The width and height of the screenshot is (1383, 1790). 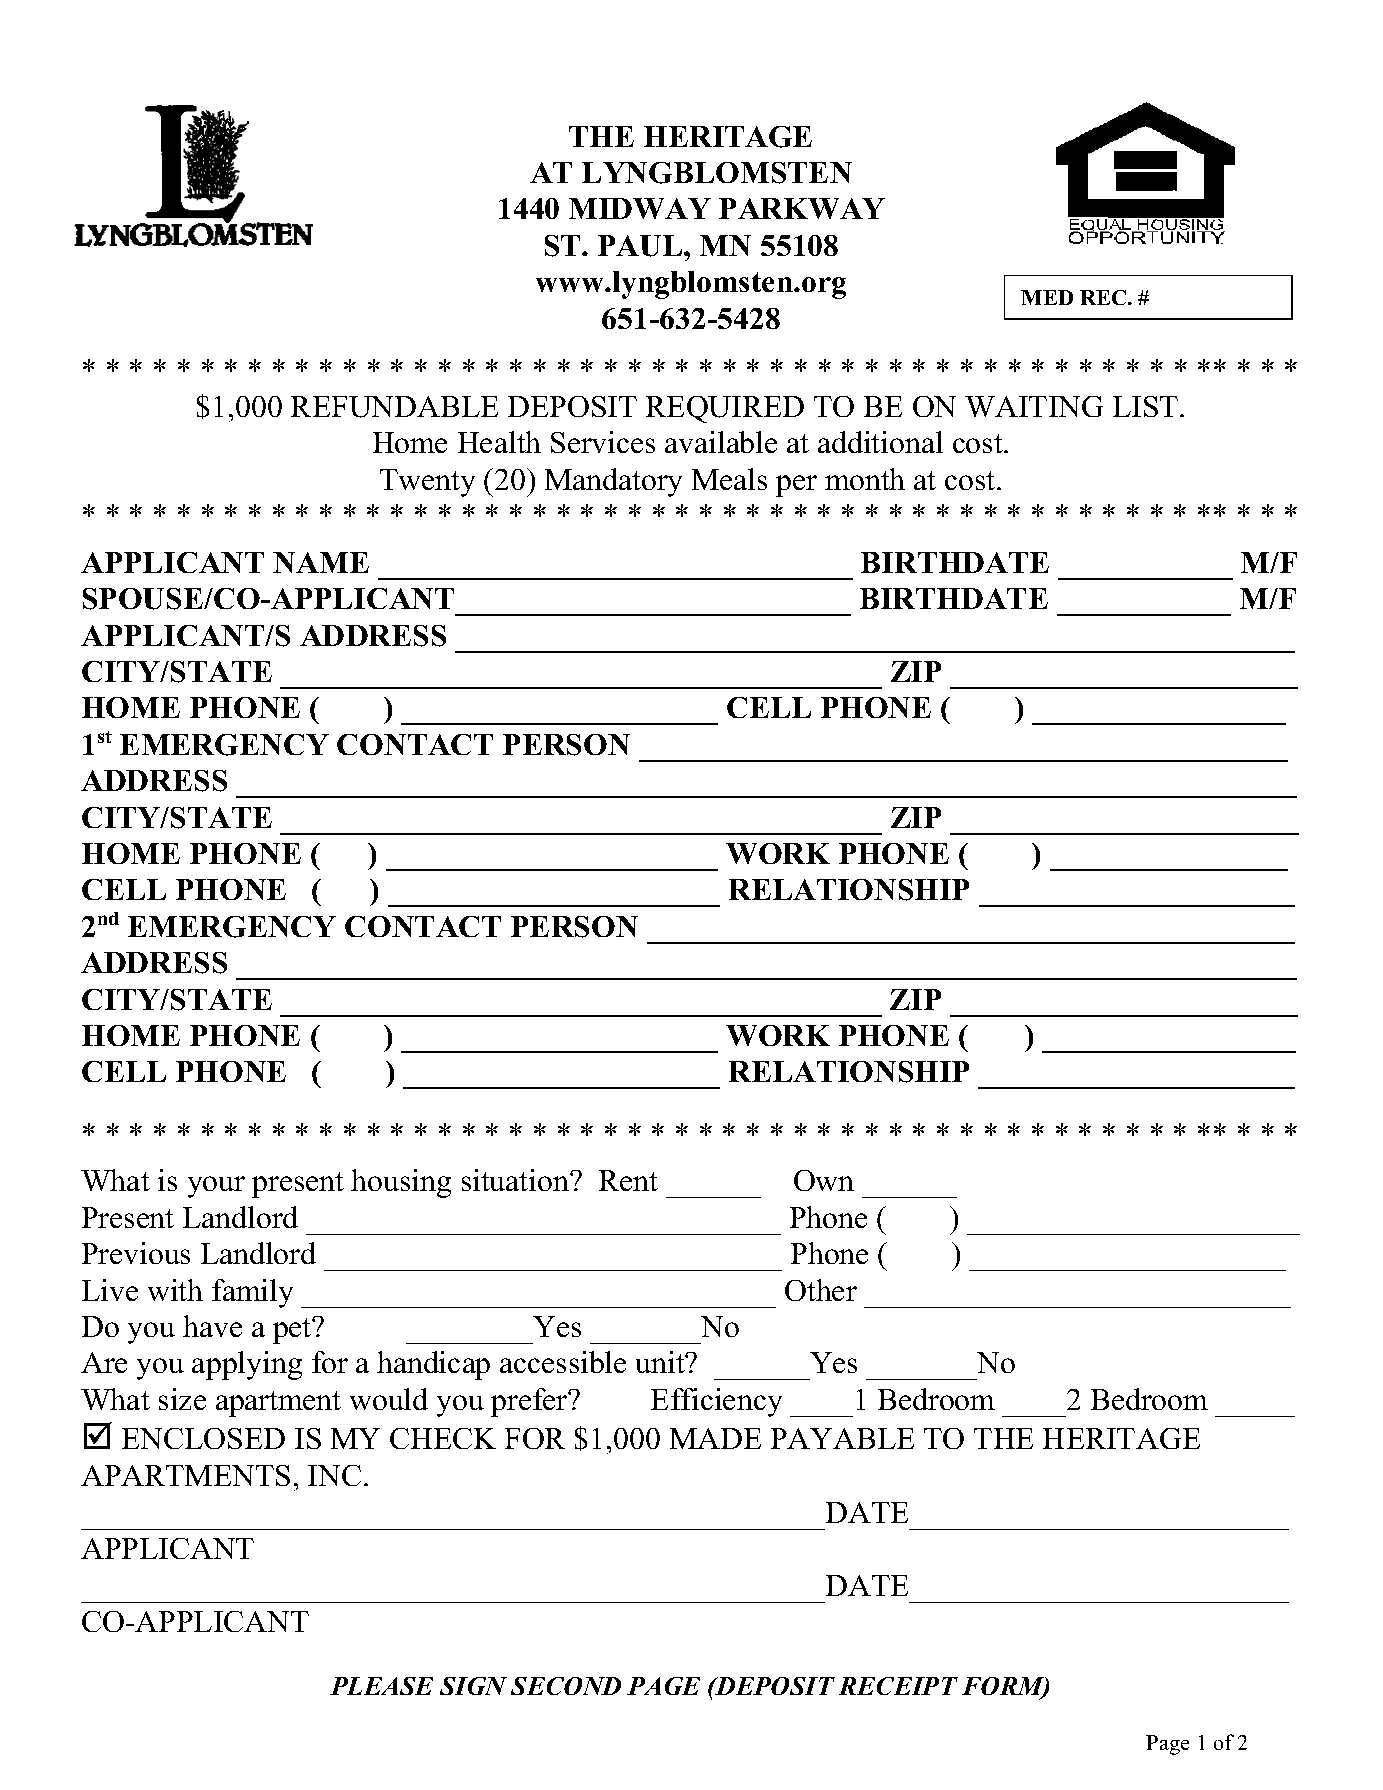 I want to click on PLEASE, so click(x=381, y=1686).
